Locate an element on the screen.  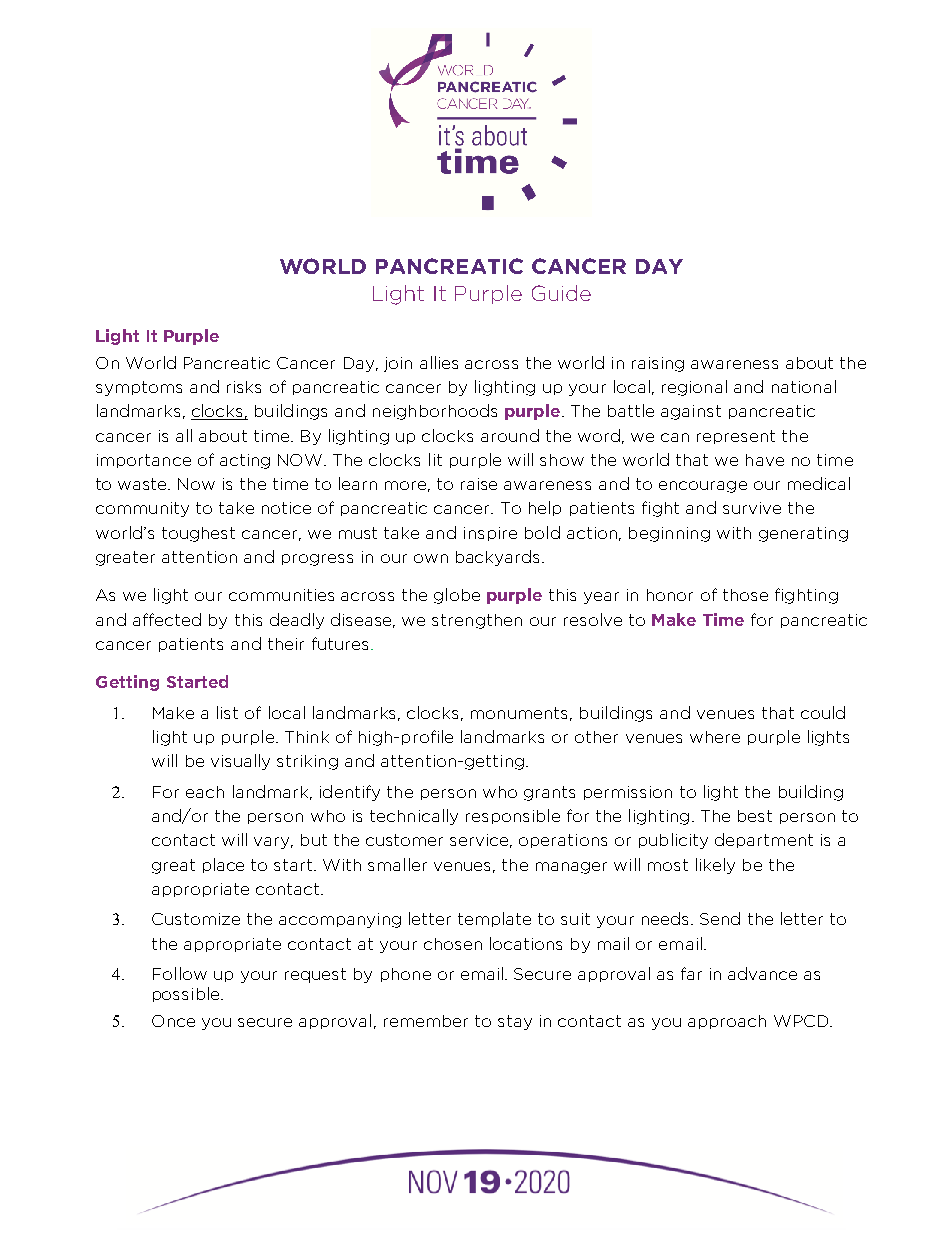
where is located at coordinates (715, 737).
